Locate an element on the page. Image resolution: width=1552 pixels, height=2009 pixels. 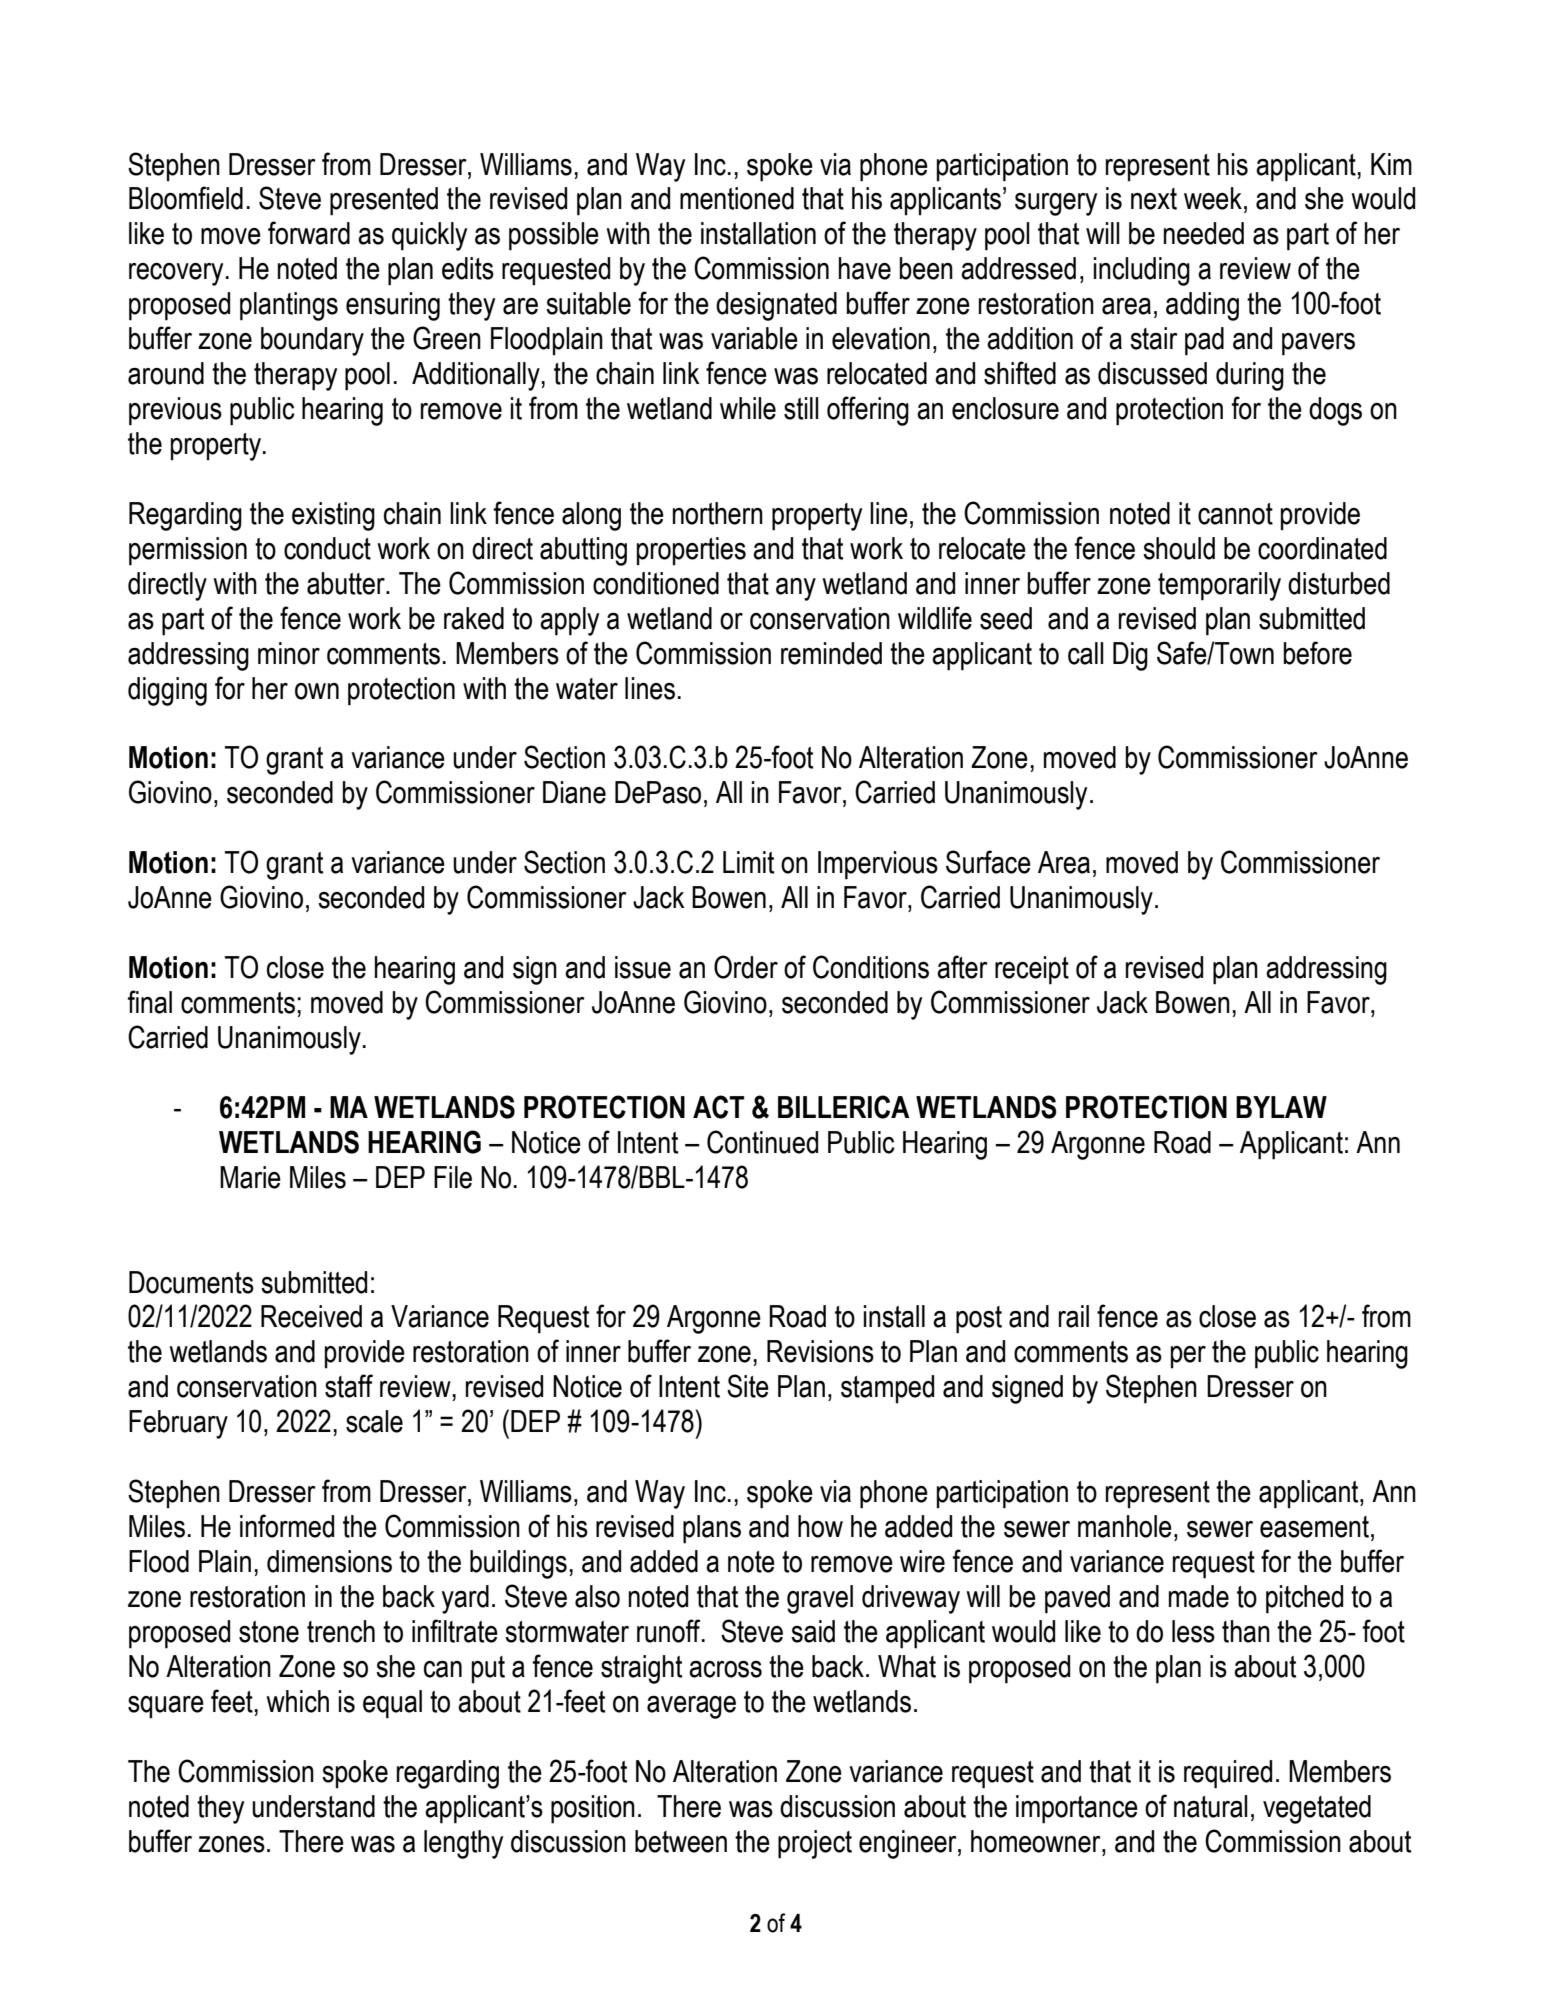
reminded is located at coordinates (831, 653).
